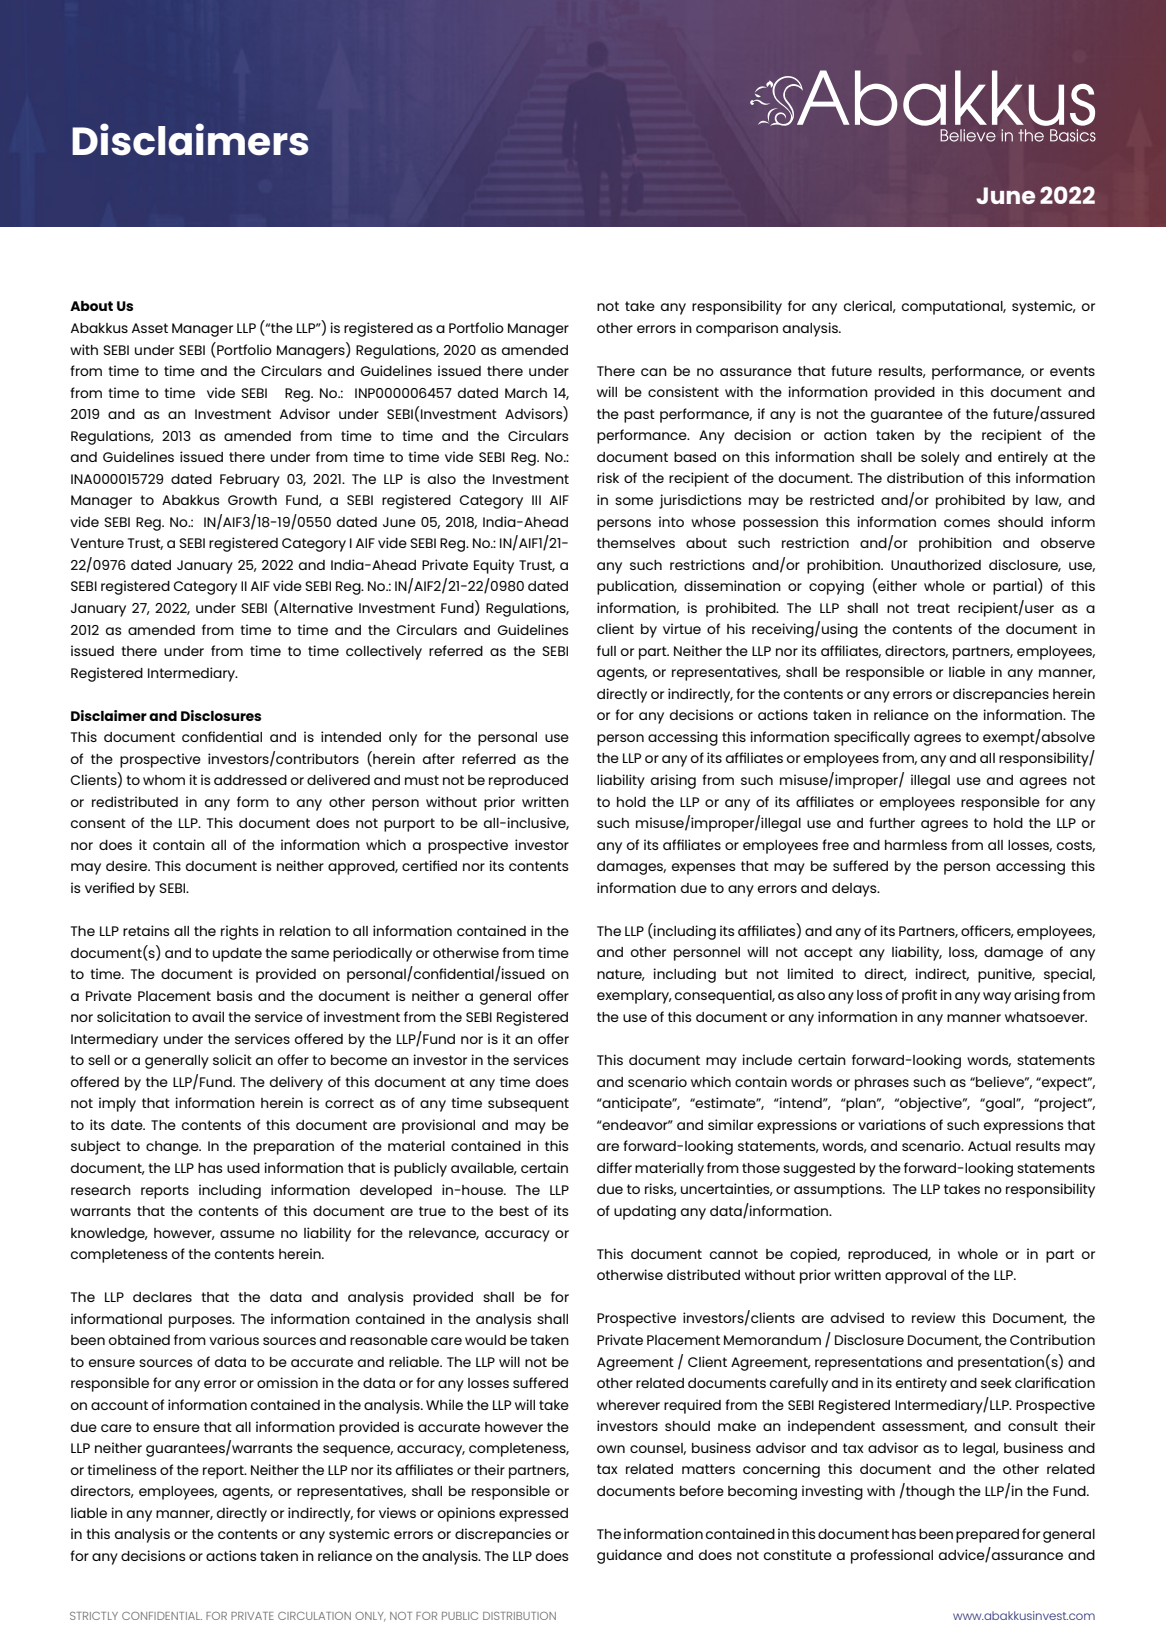 The image size is (1166, 1649). Describe the element at coordinates (892, 1556) in the image. I see `professional` at that location.
